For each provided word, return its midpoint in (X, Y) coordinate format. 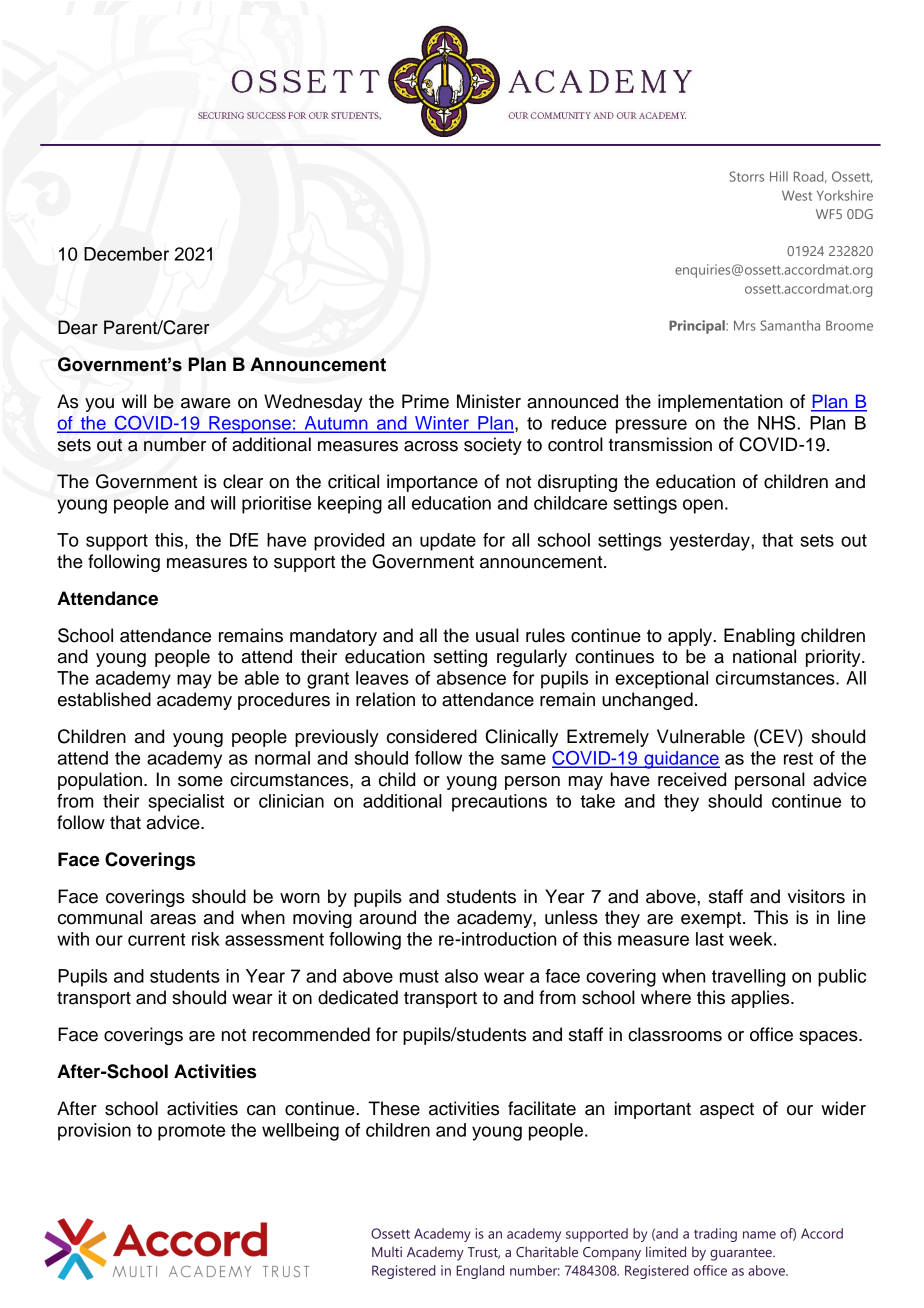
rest (798, 758)
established (104, 699)
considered (432, 736)
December (126, 254)
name (759, 1235)
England (480, 1272)
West (797, 195)
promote (191, 1132)
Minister (489, 401)
